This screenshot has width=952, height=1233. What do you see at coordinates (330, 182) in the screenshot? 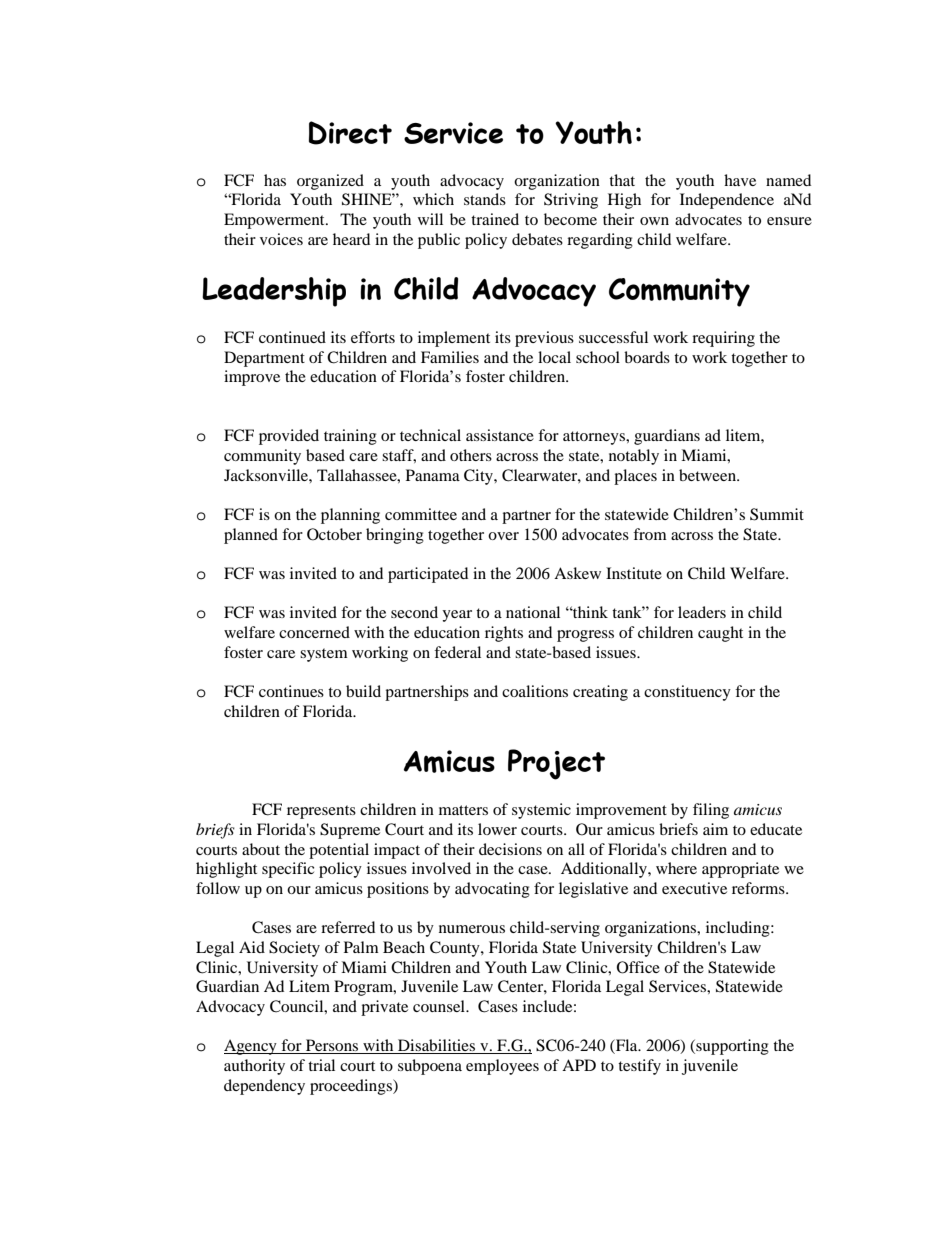
I see `organized` at bounding box center [330, 182].
